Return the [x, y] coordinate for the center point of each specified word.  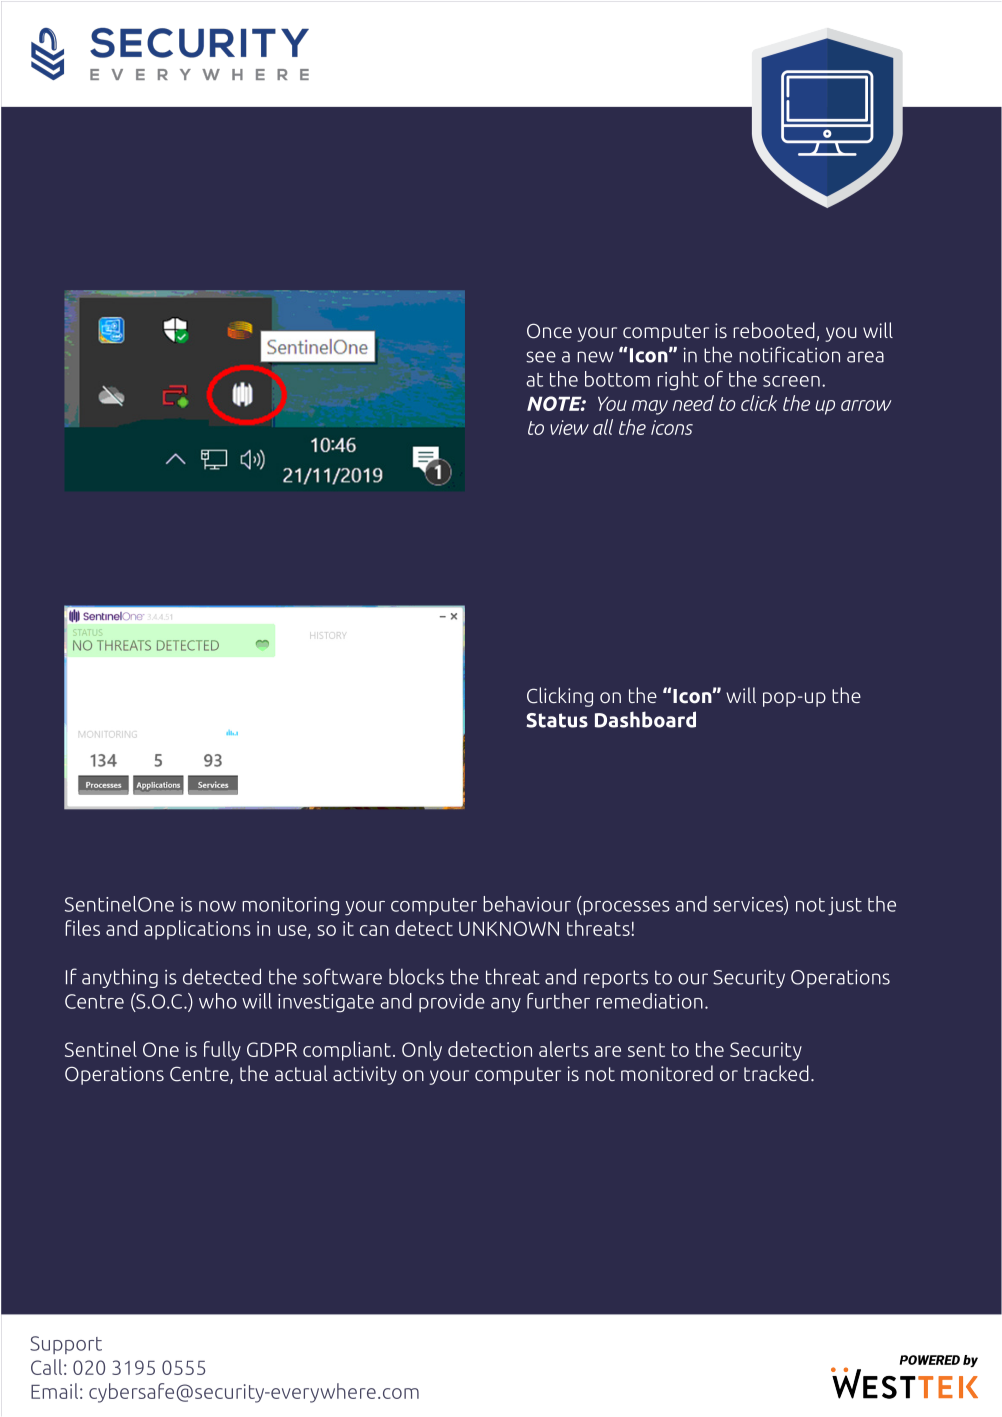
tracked [776, 1073]
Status [557, 720]
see [541, 357]
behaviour [527, 904]
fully [222, 1051]
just [845, 906]
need [693, 403]
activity [365, 1075]
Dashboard [645, 719]
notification [789, 354]
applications [197, 930]
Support [66, 1345]
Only [422, 1051]
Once [549, 331]
